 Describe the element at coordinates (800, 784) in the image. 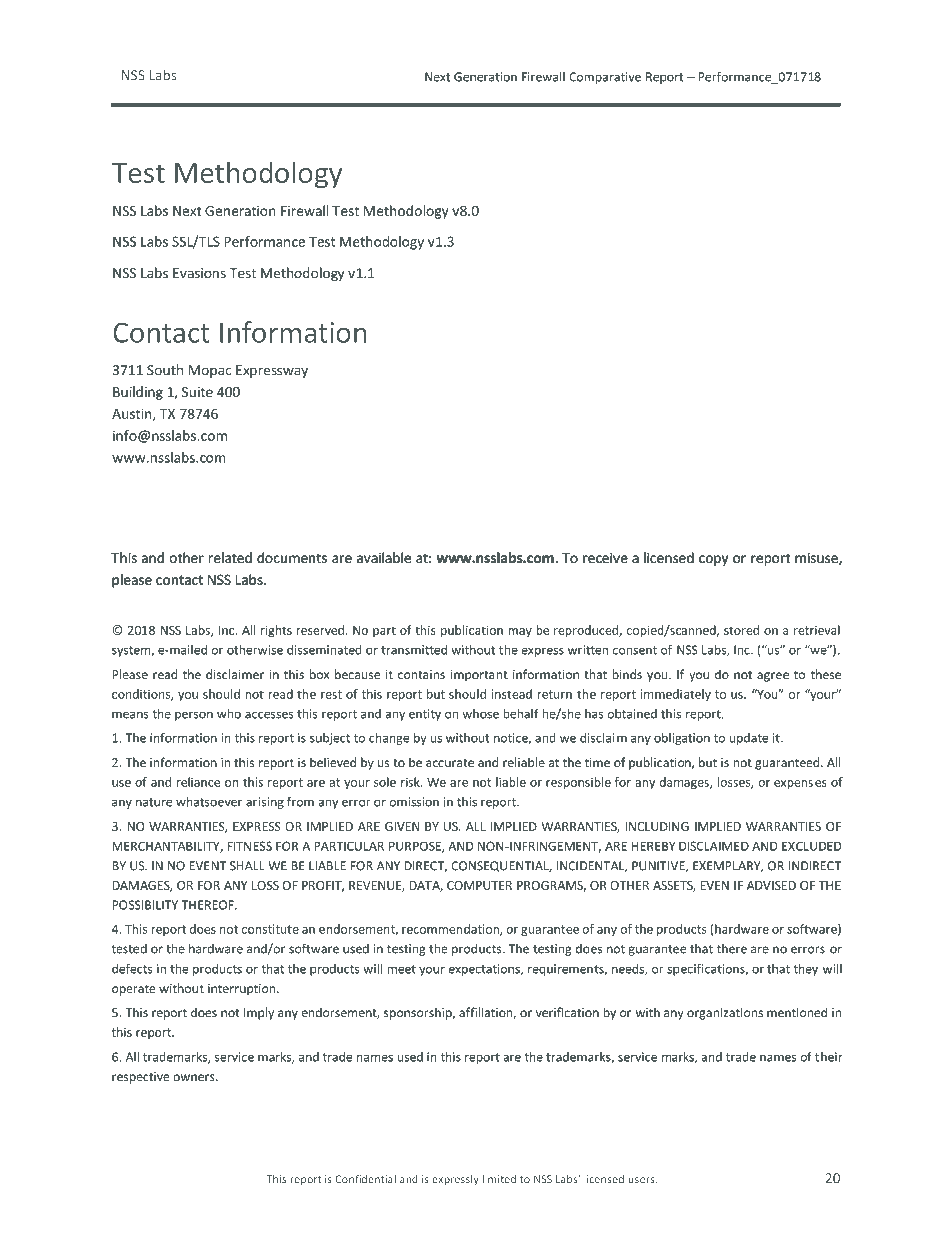

I see `expenses` at that location.
